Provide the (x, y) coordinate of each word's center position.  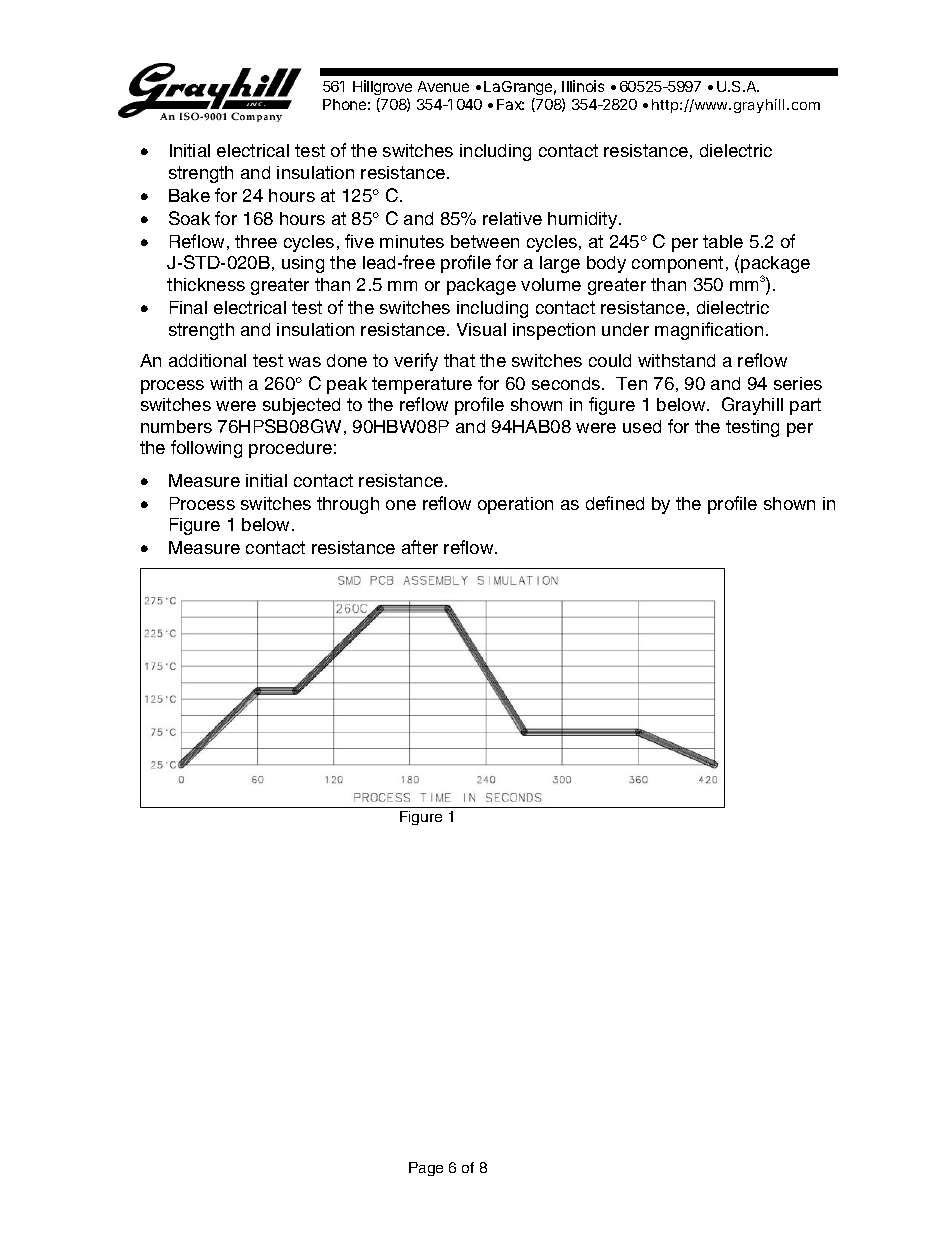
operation (515, 505)
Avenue (443, 86)
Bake (189, 195)
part (805, 406)
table (723, 241)
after (420, 547)
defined (615, 503)
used (642, 426)
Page (426, 1169)
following (206, 449)
